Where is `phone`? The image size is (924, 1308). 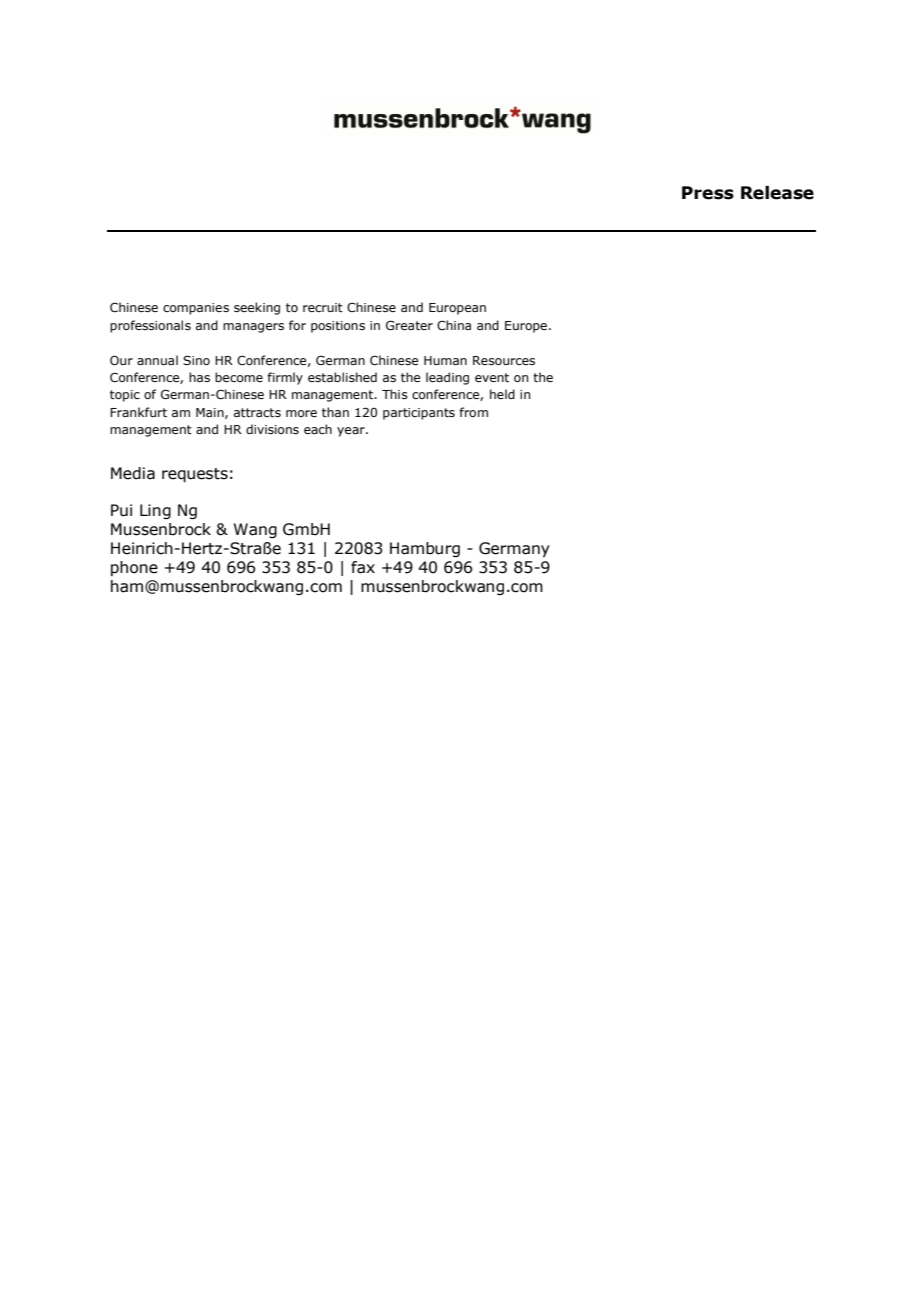
phone is located at coordinates (134, 568).
